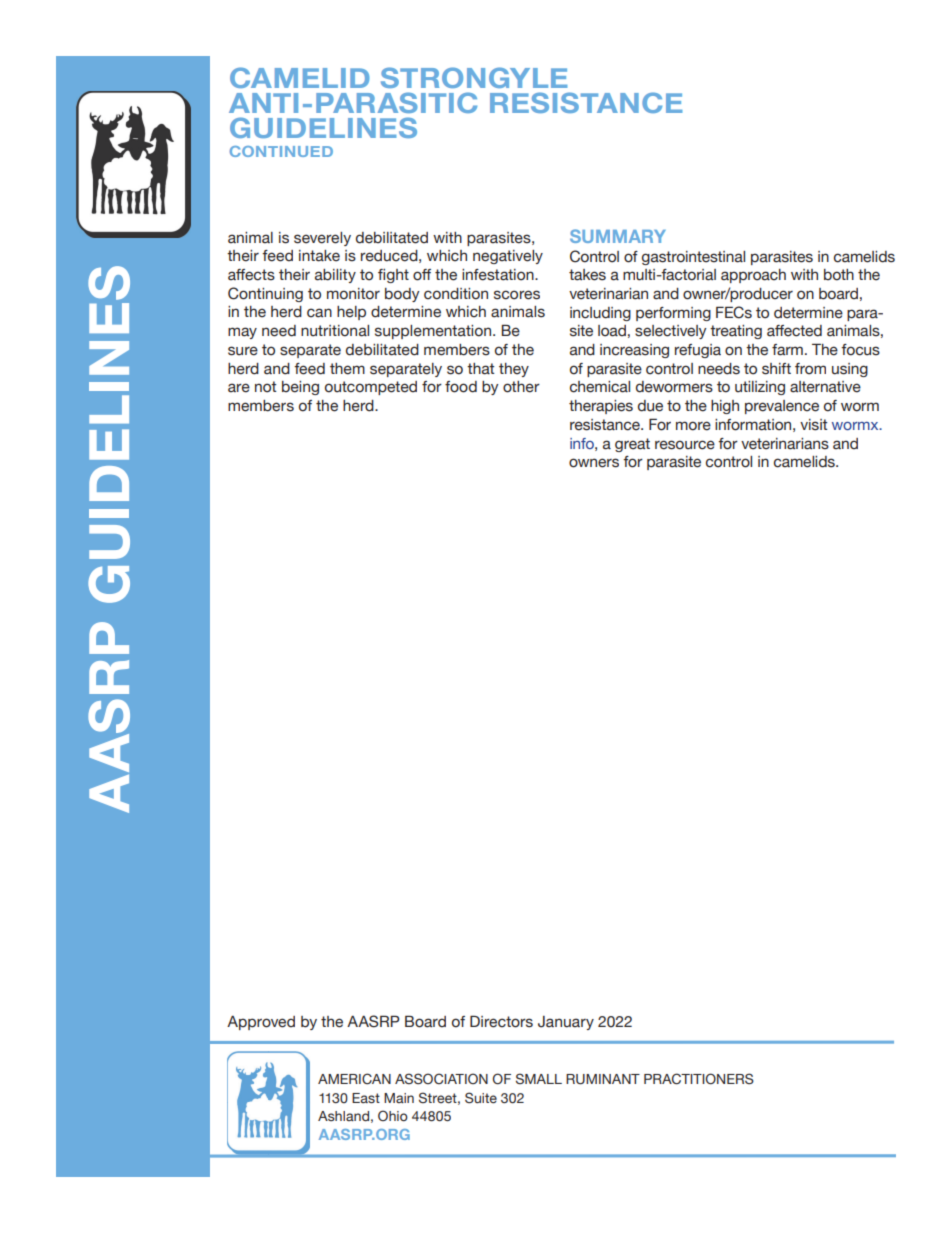  What do you see at coordinates (261, 1023) in the image?
I see `Approved` at bounding box center [261, 1023].
